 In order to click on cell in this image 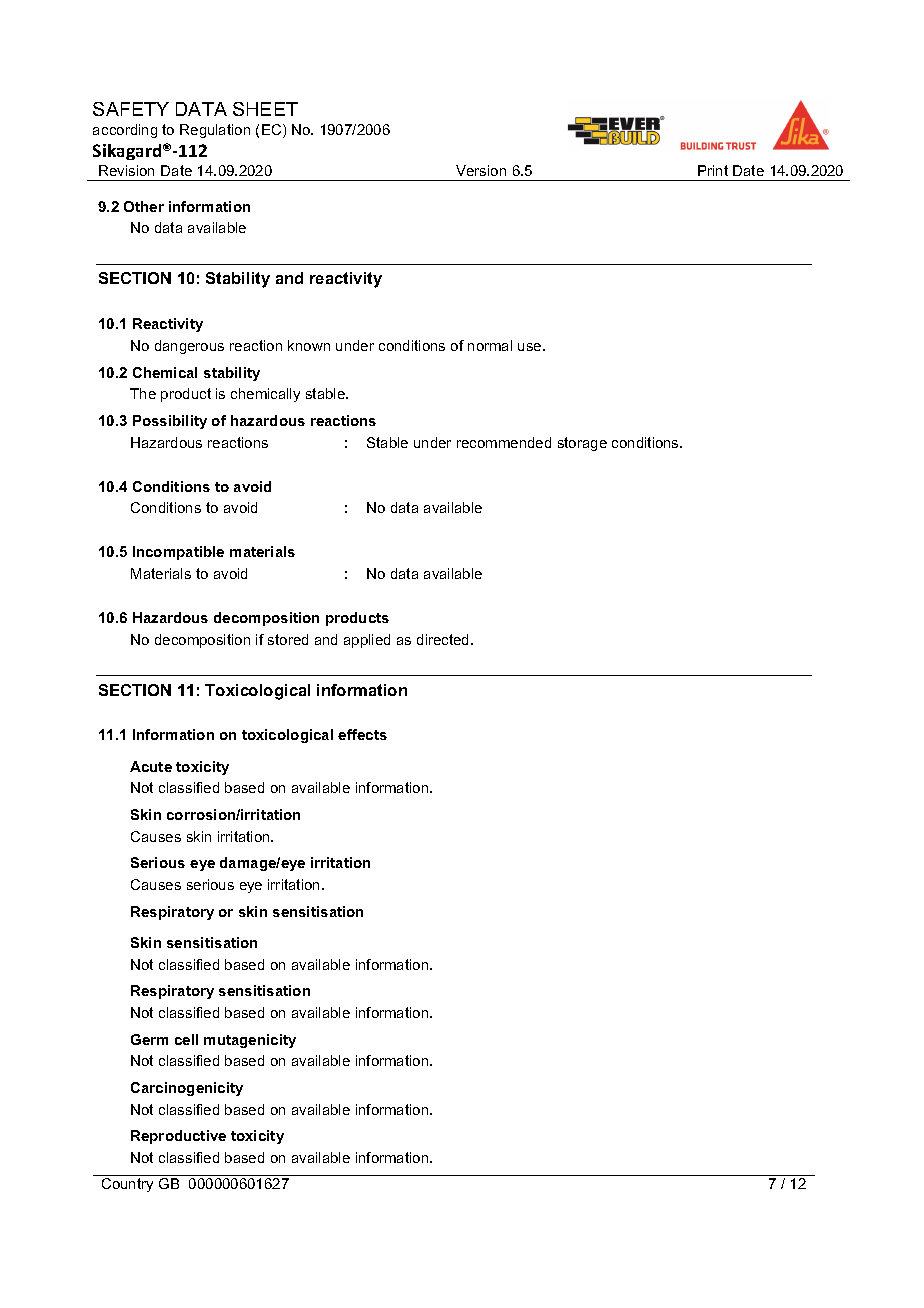, I will do `click(186, 1039)`.
